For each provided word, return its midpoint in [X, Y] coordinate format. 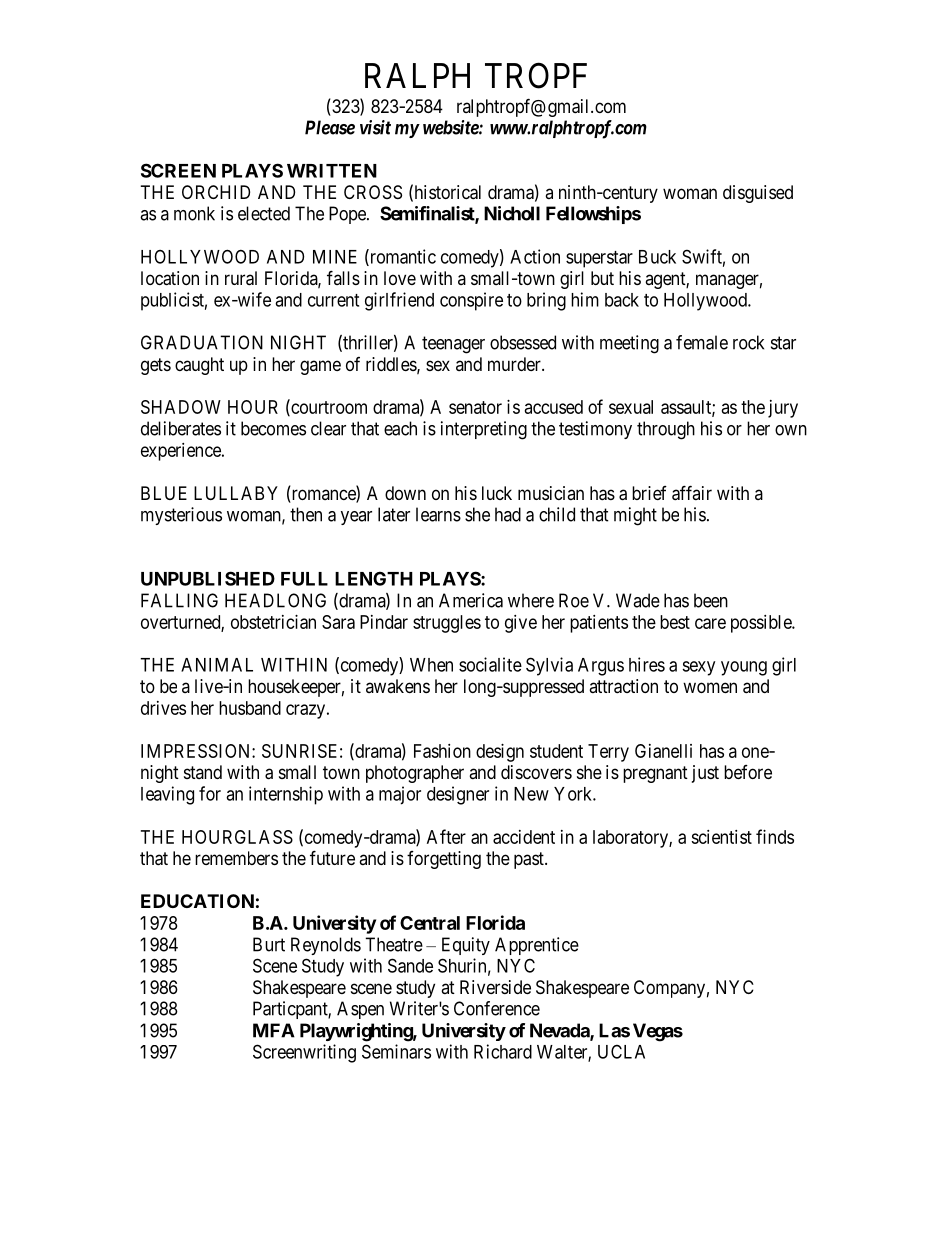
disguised [758, 194]
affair [692, 493]
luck [497, 493]
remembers [236, 858]
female [702, 342]
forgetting [444, 860]
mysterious [181, 516]
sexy [698, 668]
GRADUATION [202, 342]
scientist [721, 837]
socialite [490, 664]
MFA [274, 1030]
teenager [453, 345]
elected [264, 213]
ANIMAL [217, 665]
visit [375, 127]
